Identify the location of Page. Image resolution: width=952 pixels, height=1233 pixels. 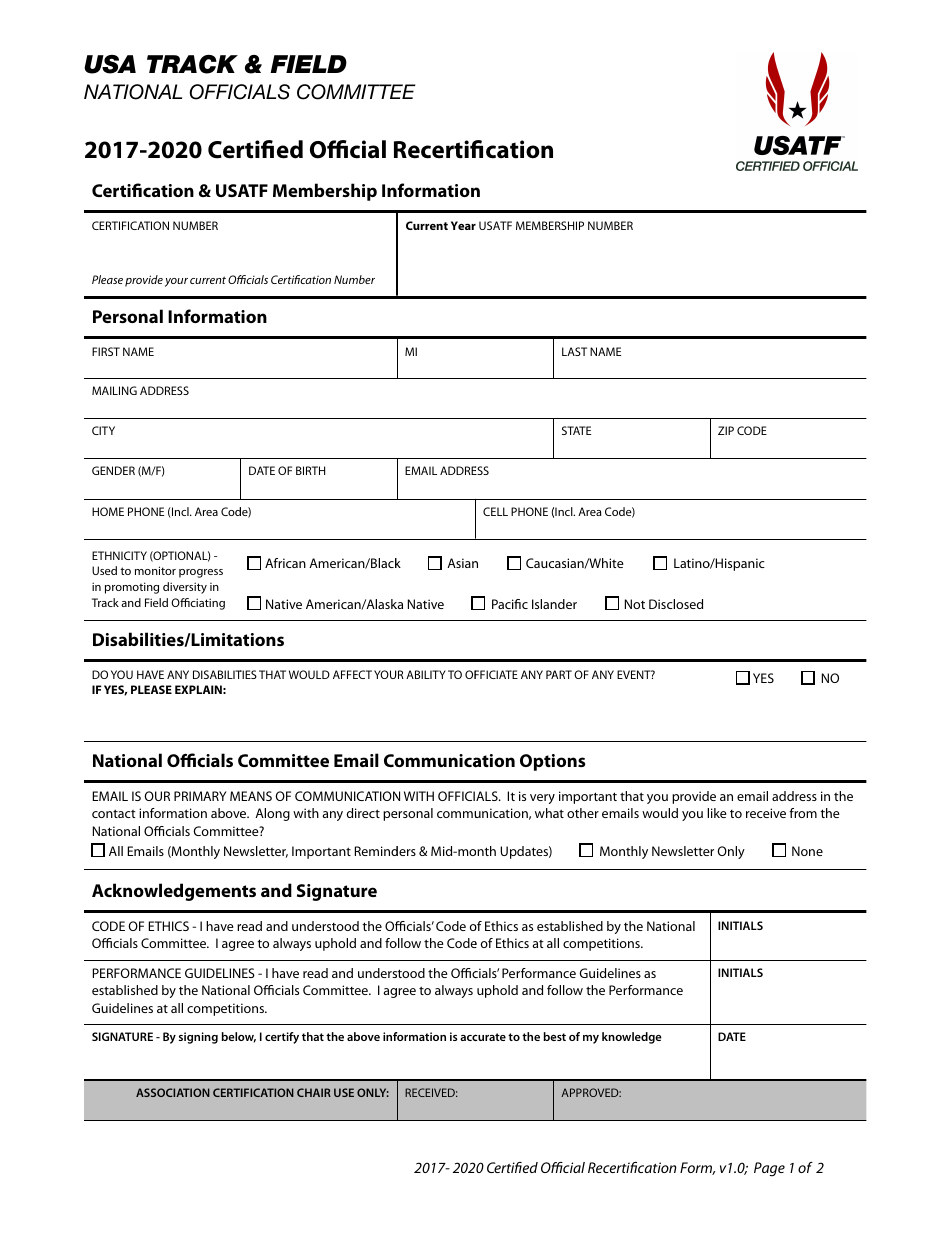
(769, 1169).
